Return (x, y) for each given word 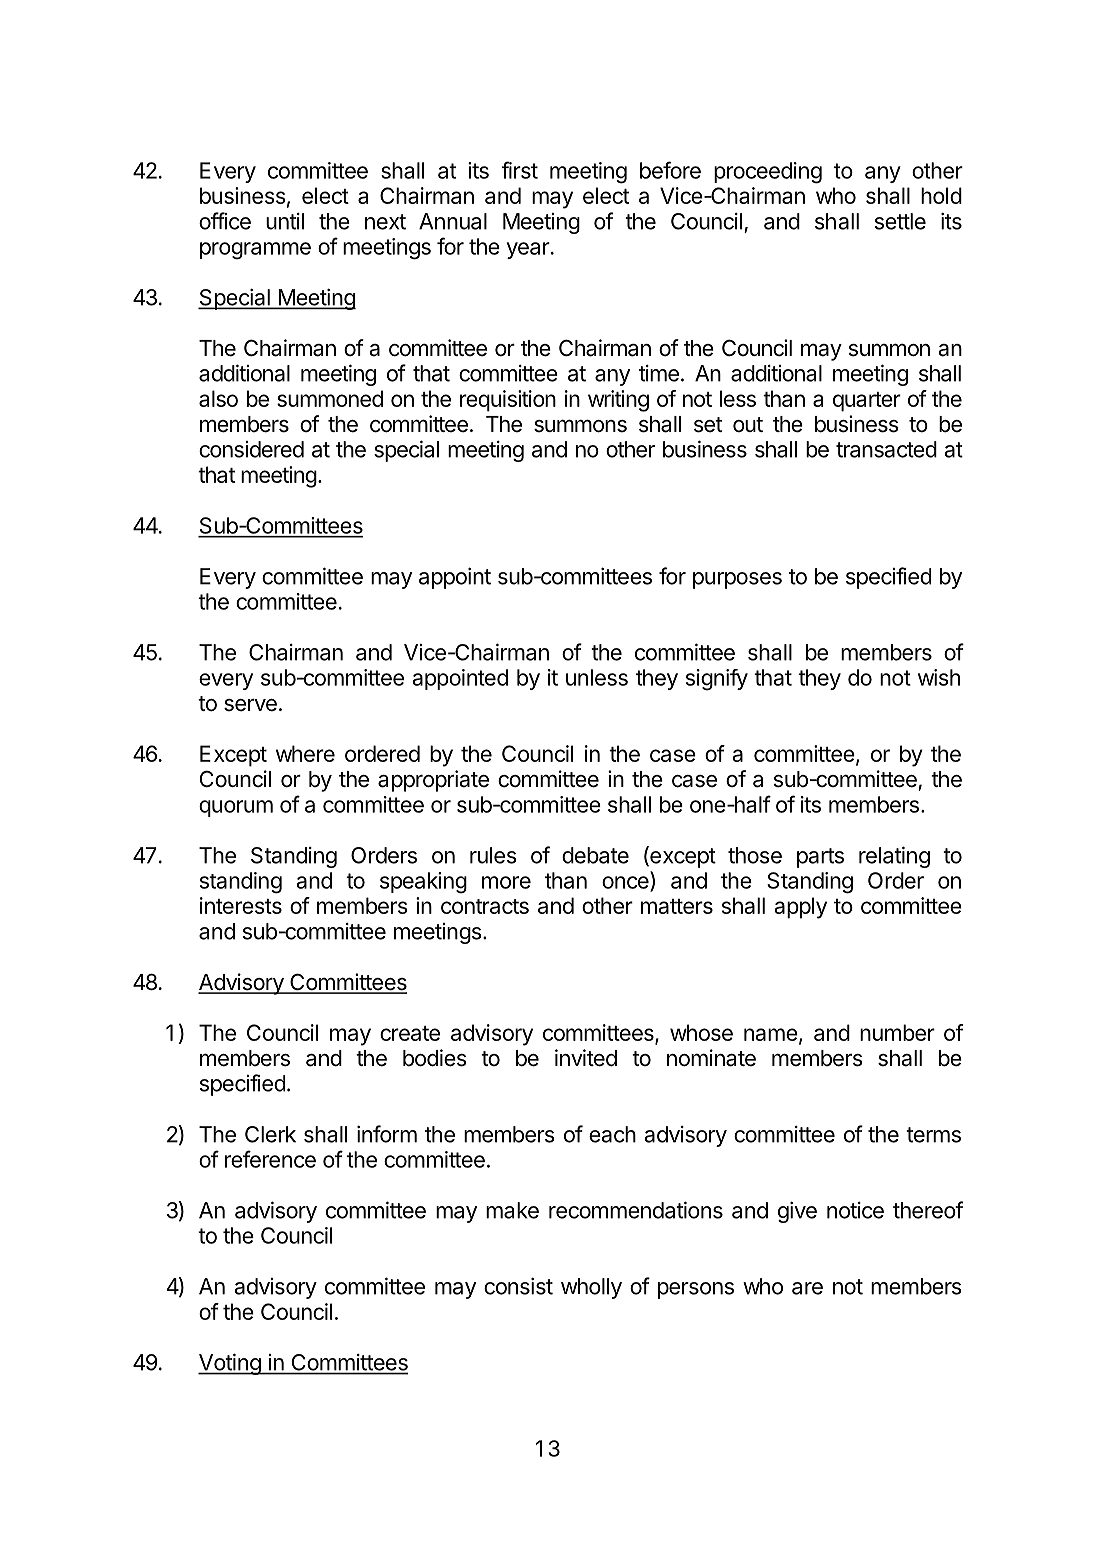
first (520, 170)
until (285, 221)
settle (900, 221)
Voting (230, 1364)
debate (595, 855)
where (305, 753)
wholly (591, 1288)
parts (820, 858)
